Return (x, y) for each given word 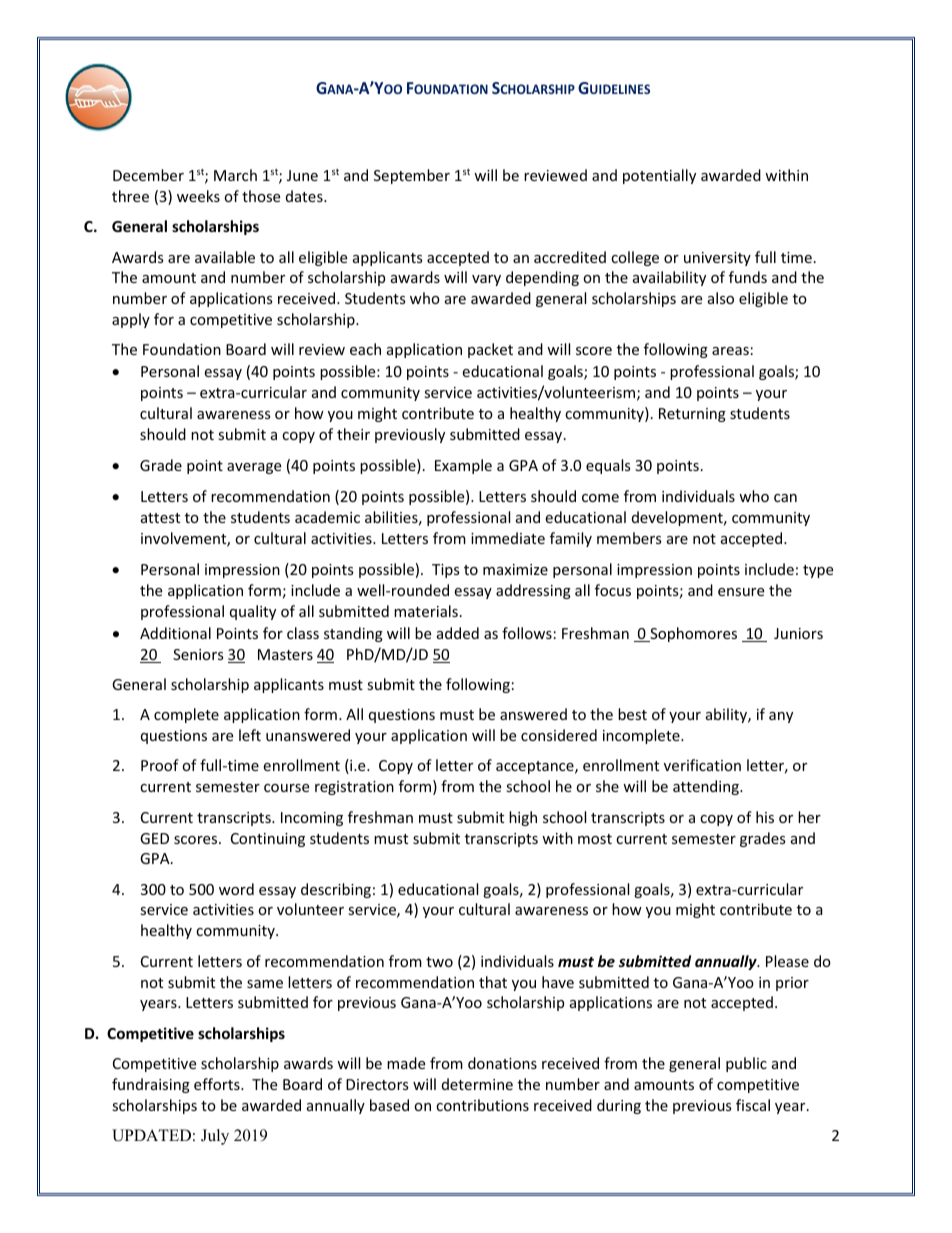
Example (463, 466)
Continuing (268, 840)
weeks (198, 196)
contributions (482, 1105)
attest (160, 518)
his (765, 817)
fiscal (753, 1105)
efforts (218, 1084)
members (629, 538)
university (717, 259)
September (412, 176)
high (523, 818)
